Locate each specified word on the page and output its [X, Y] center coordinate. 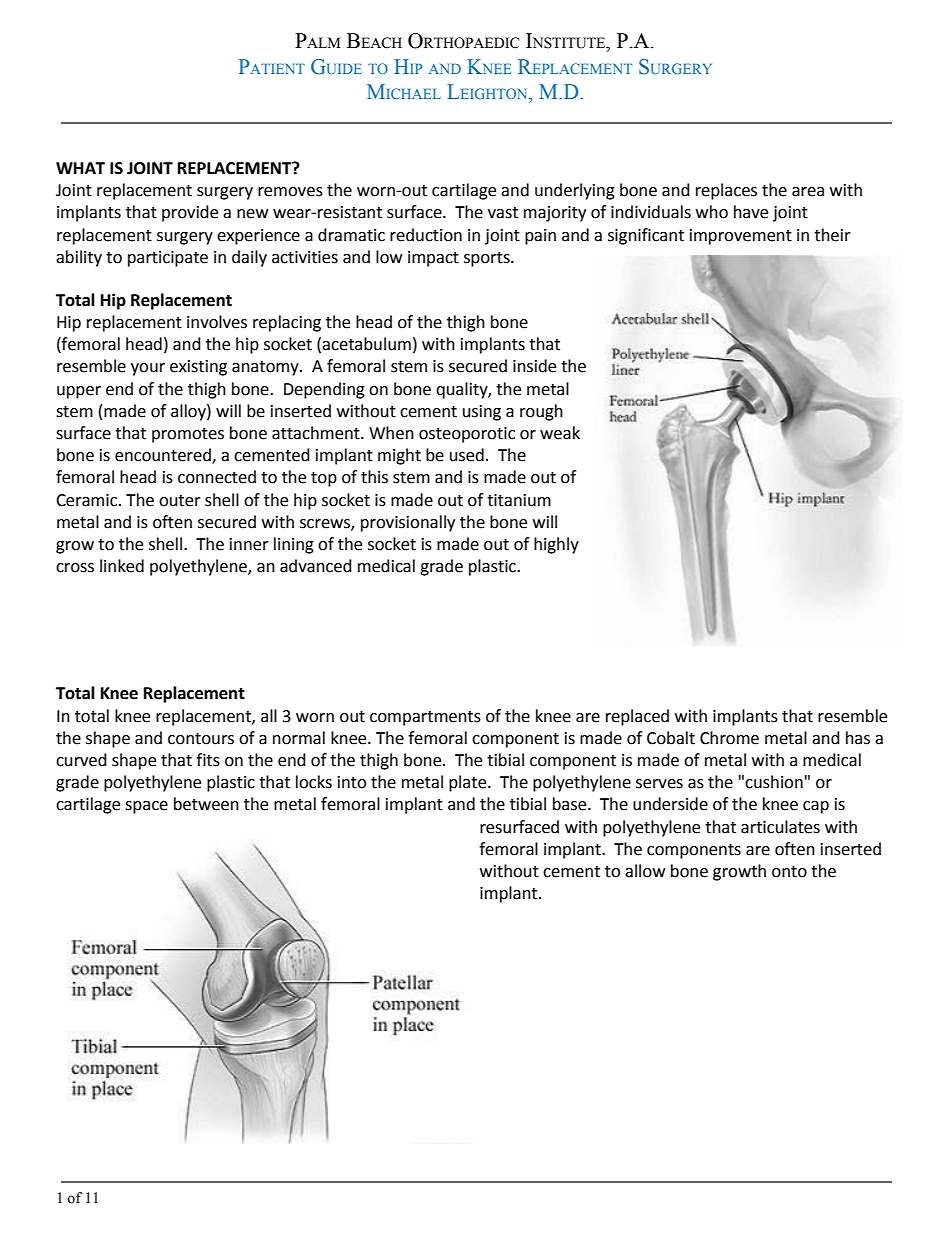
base [571, 804]
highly [556, 545]
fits [208, 760]
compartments [425, 718]
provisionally [408, 523]
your [148, 369]
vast [503, 213]
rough [541, 412]
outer [180, 501]
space [146, 807]
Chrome [729, 738]
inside [534, 366]
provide [190, 213]
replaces [726, 191]
